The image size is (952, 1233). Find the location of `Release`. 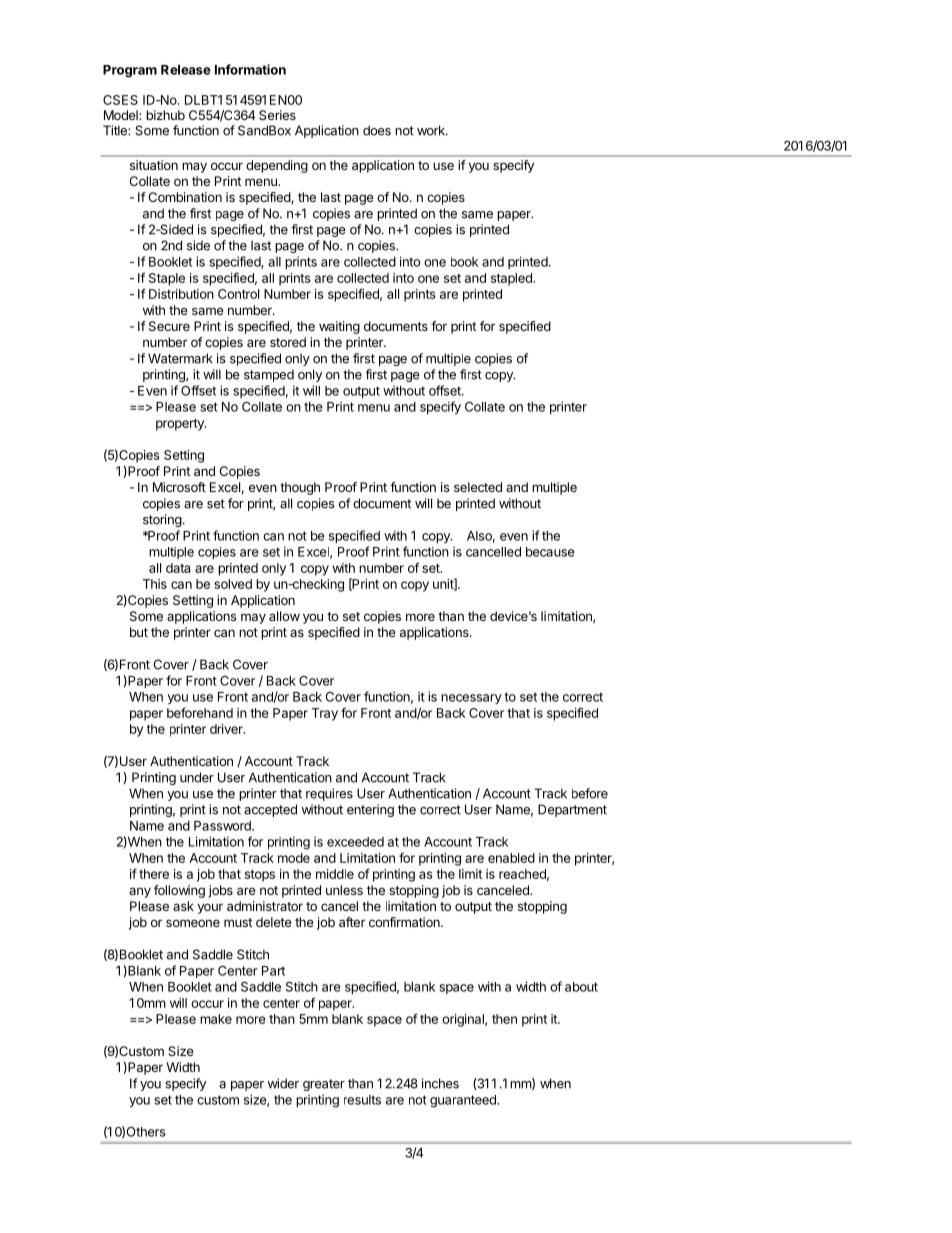

Release is located at coordinates (186, 70).
